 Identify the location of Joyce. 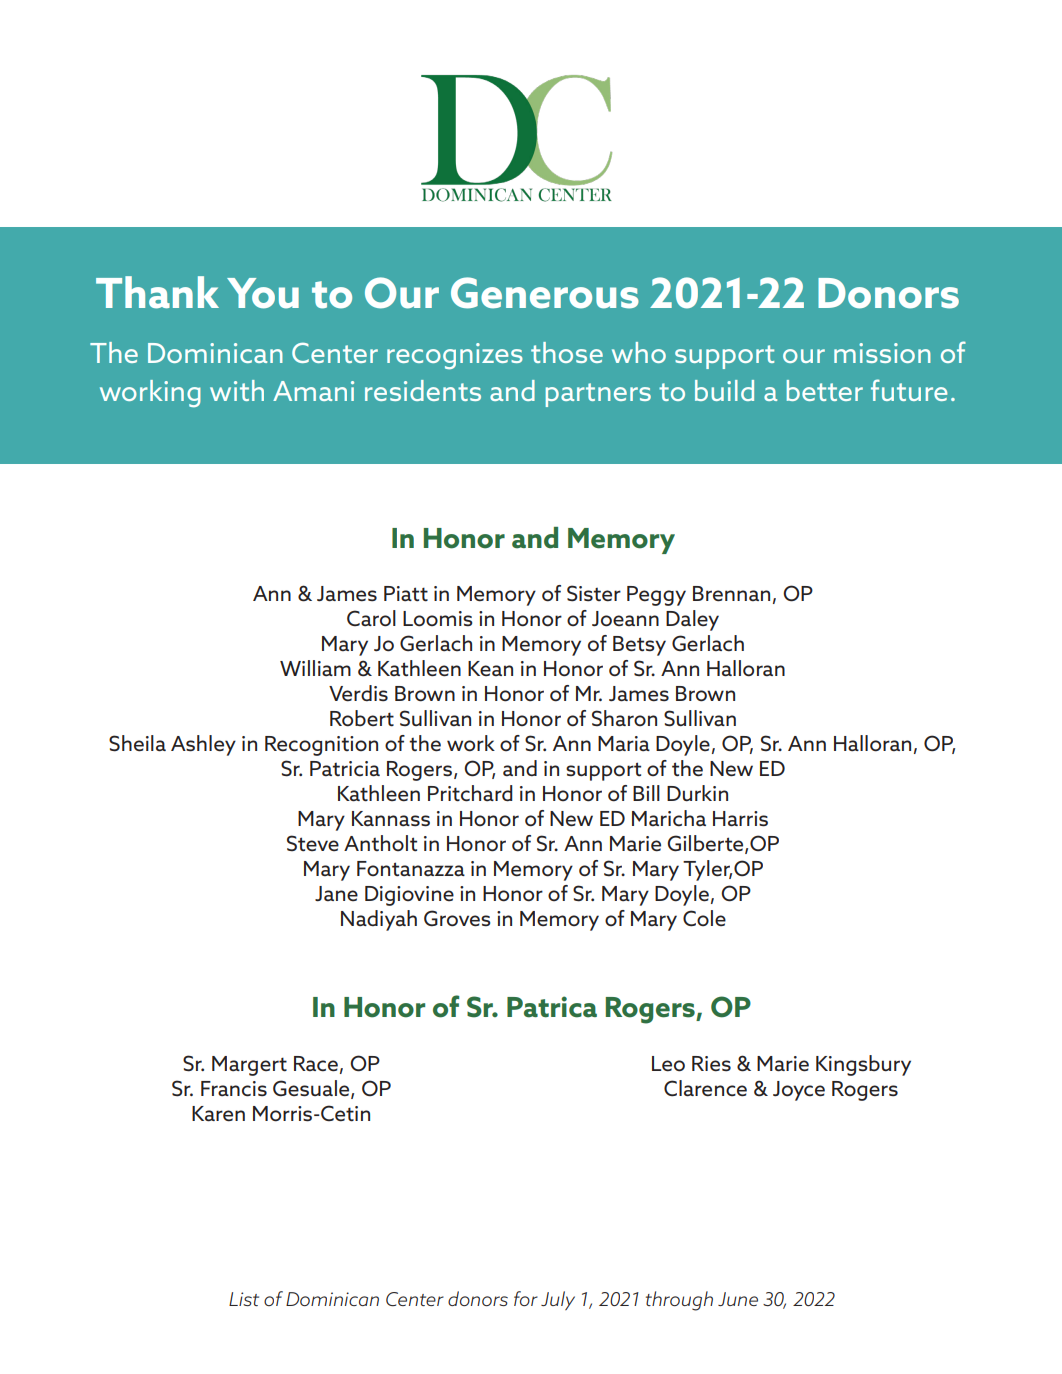
(799, 1091).
